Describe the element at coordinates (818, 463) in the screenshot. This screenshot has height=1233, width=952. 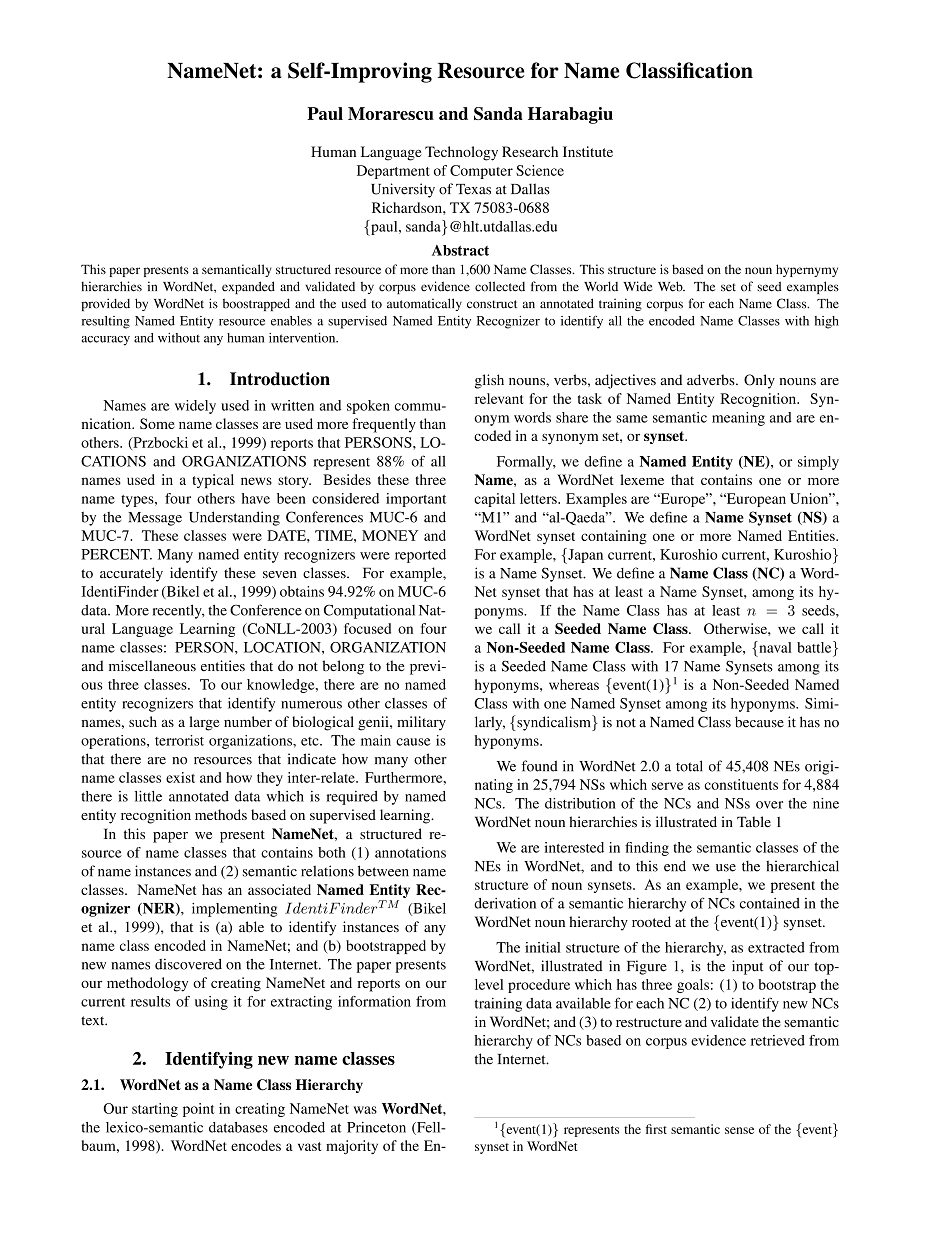
I see `simply` at that location.
